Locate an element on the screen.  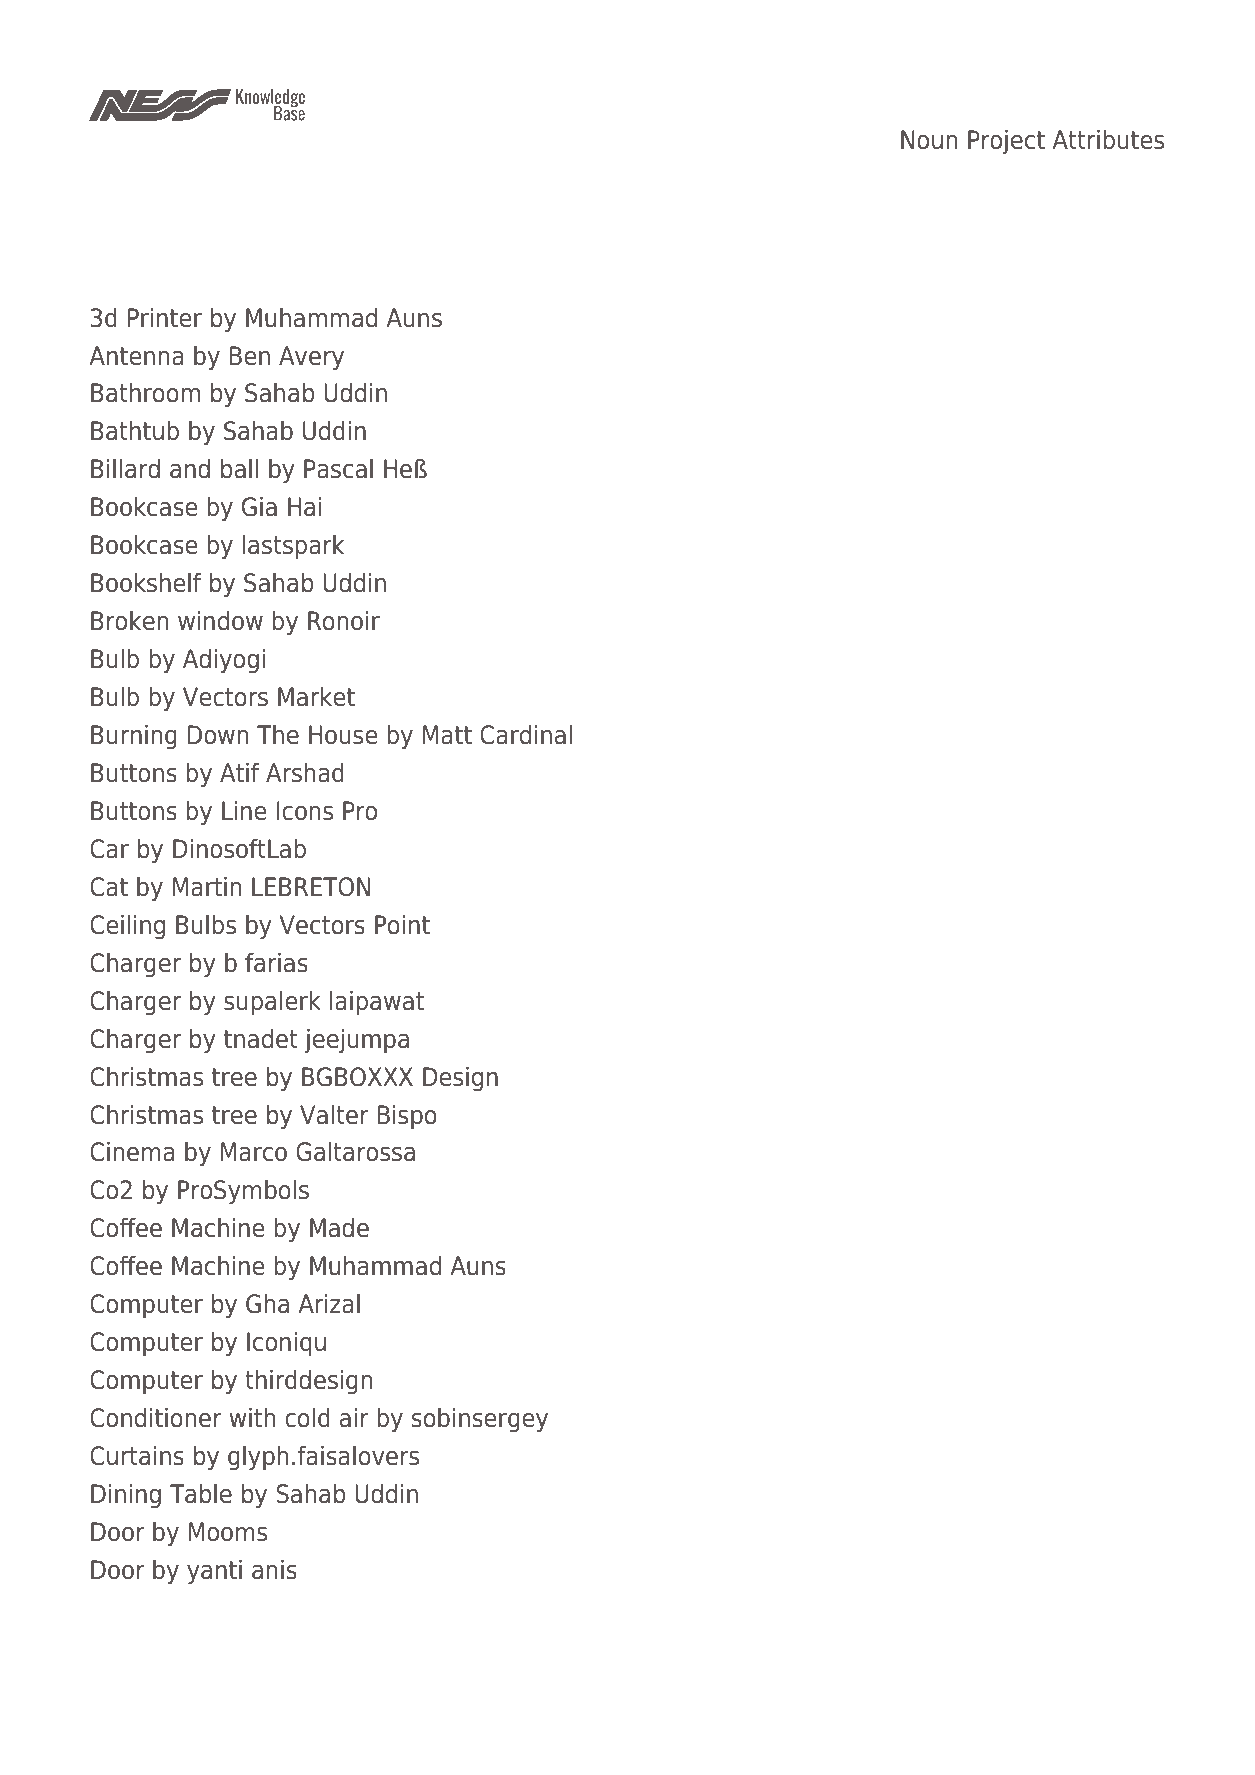
Table is located at coordinates (201, 1494).
